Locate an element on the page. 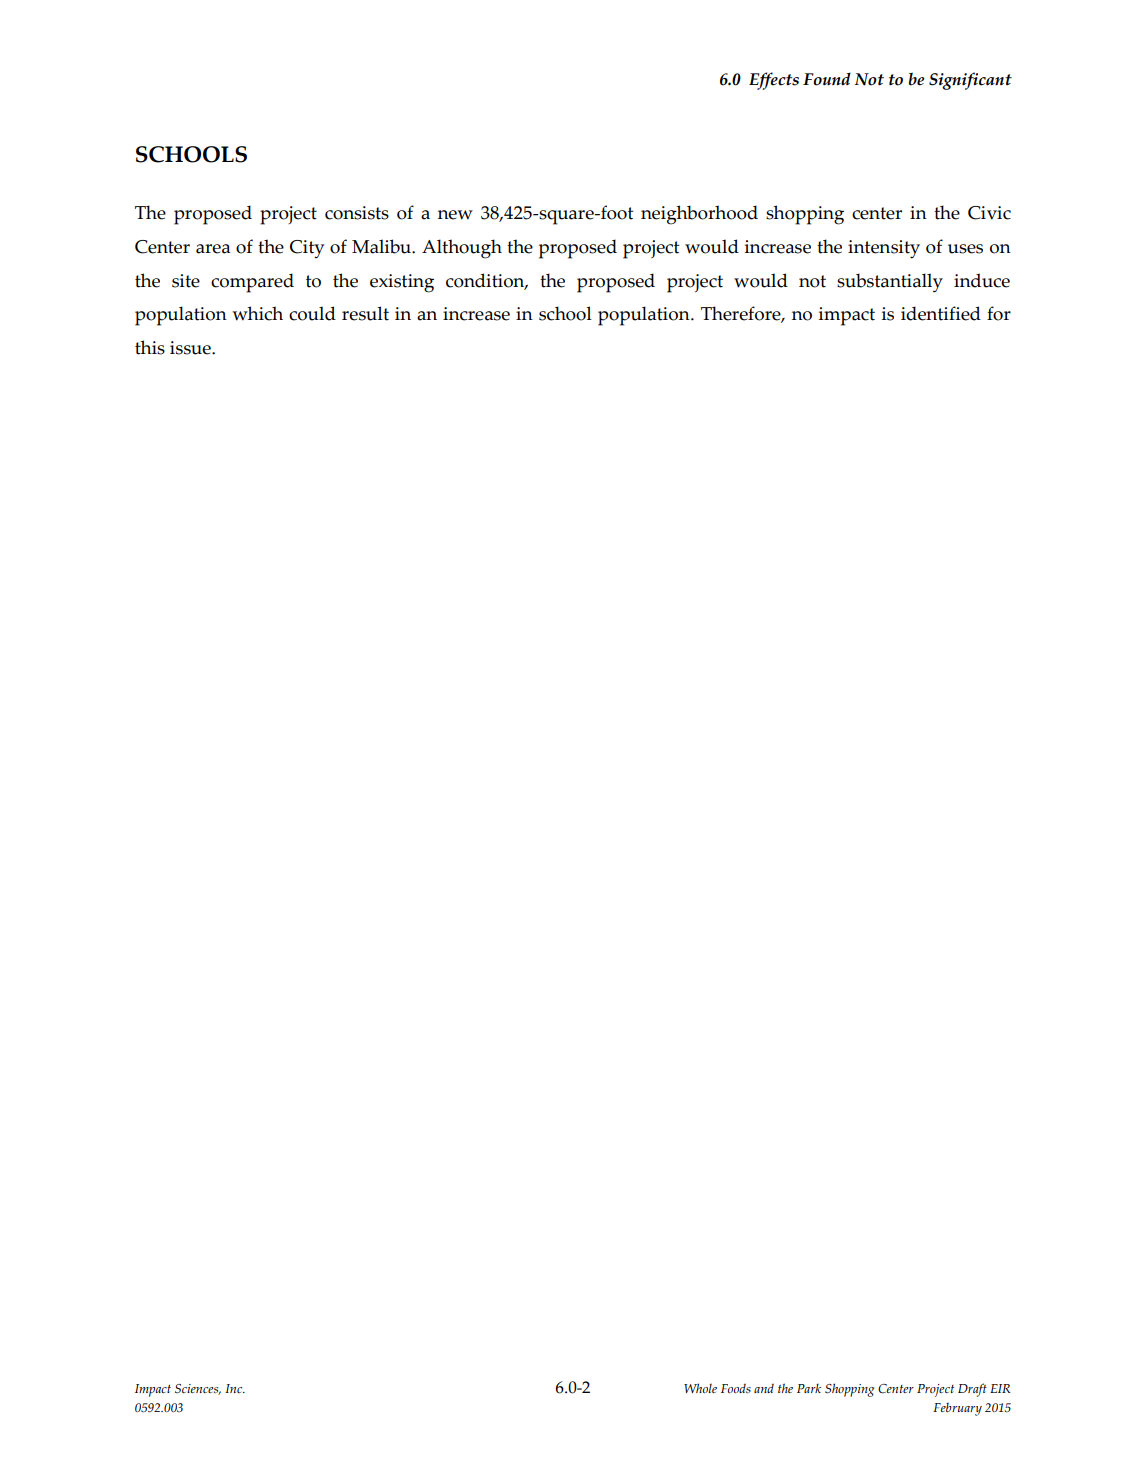  Sciences is located at coordinates (198, 1389).
